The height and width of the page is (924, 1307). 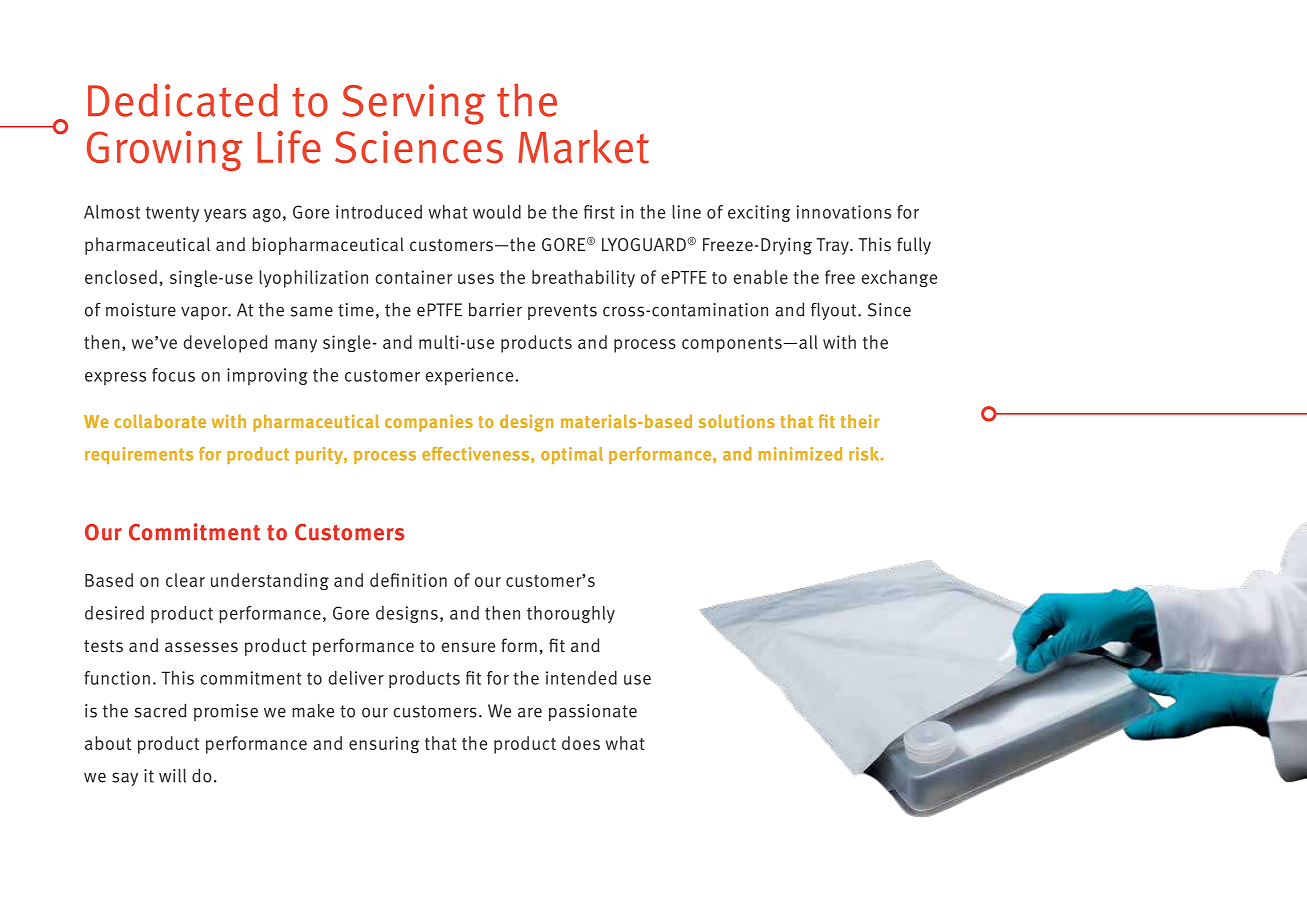 What do you see at coordinates (835, 311) in the page?
I see `flyout` at bounding box center [835, 311].
